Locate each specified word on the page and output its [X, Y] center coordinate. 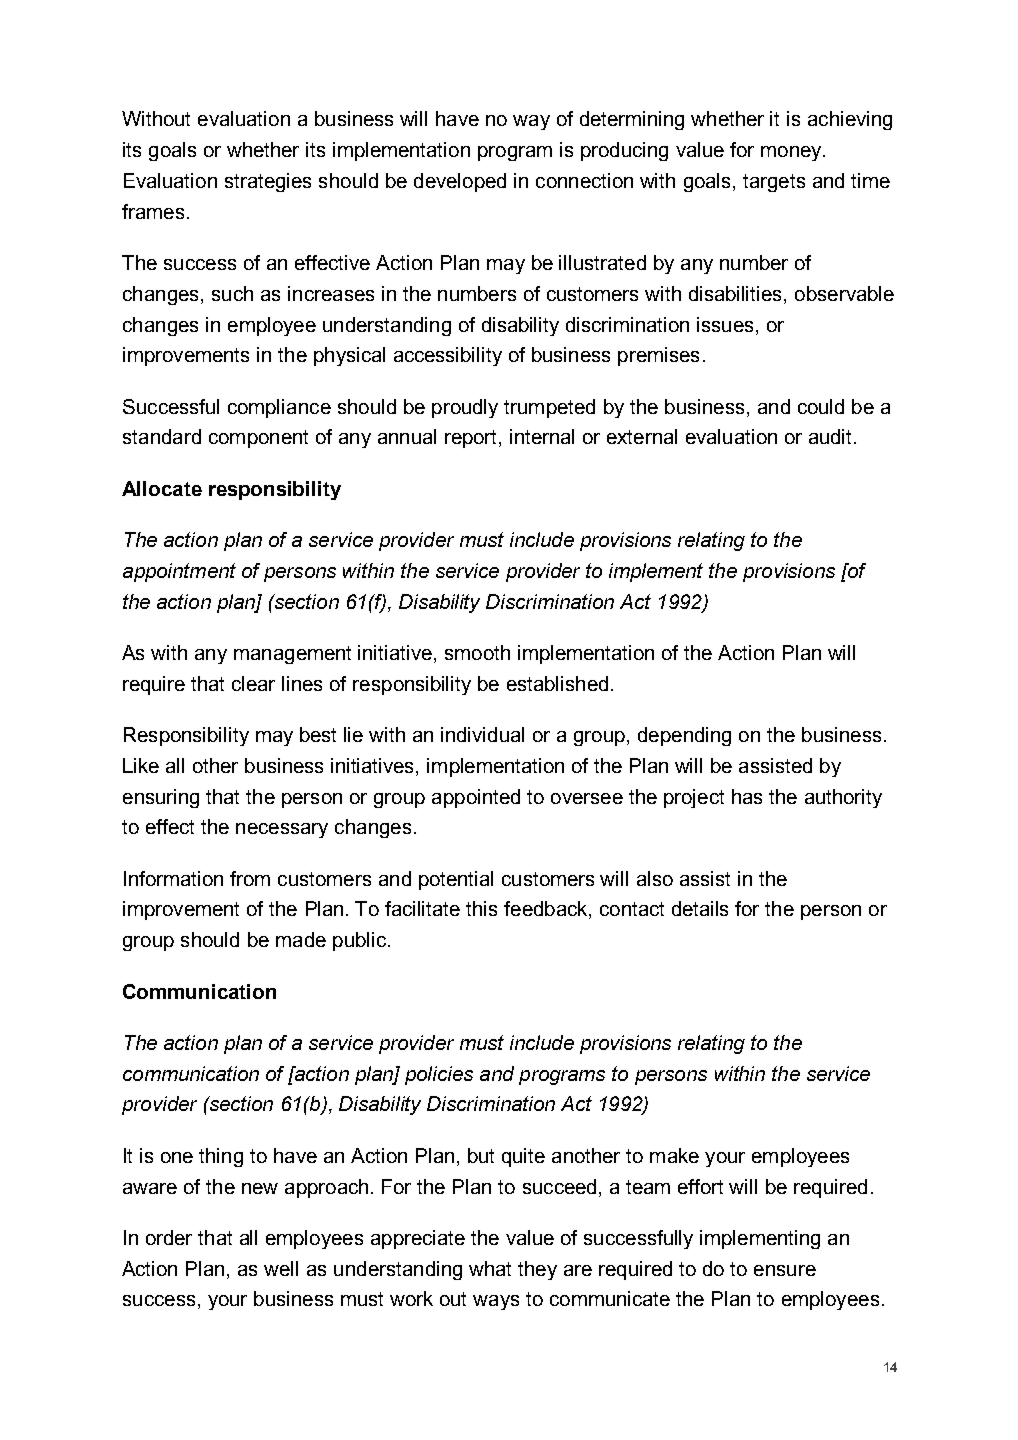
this [481, 908]
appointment [179, 572]
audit [832, 436]
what [490, 1268]
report [472, 439]
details [700, 908]
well [281, 1268]
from [250, 878]
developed [460, 182]
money [792, 153]
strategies [268, 182]
